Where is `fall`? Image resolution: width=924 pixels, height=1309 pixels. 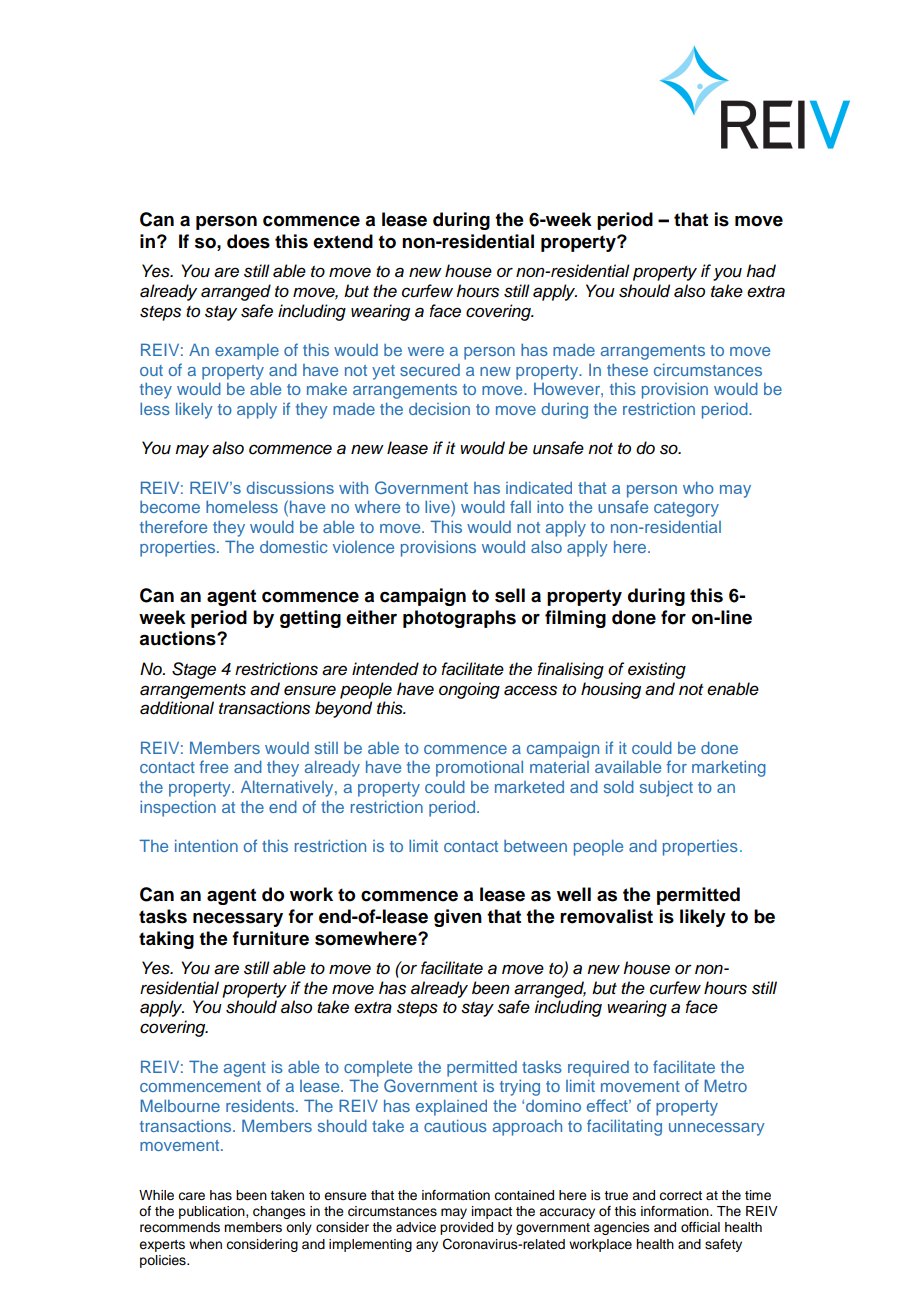
fall is located at coordinates (520, 506).
